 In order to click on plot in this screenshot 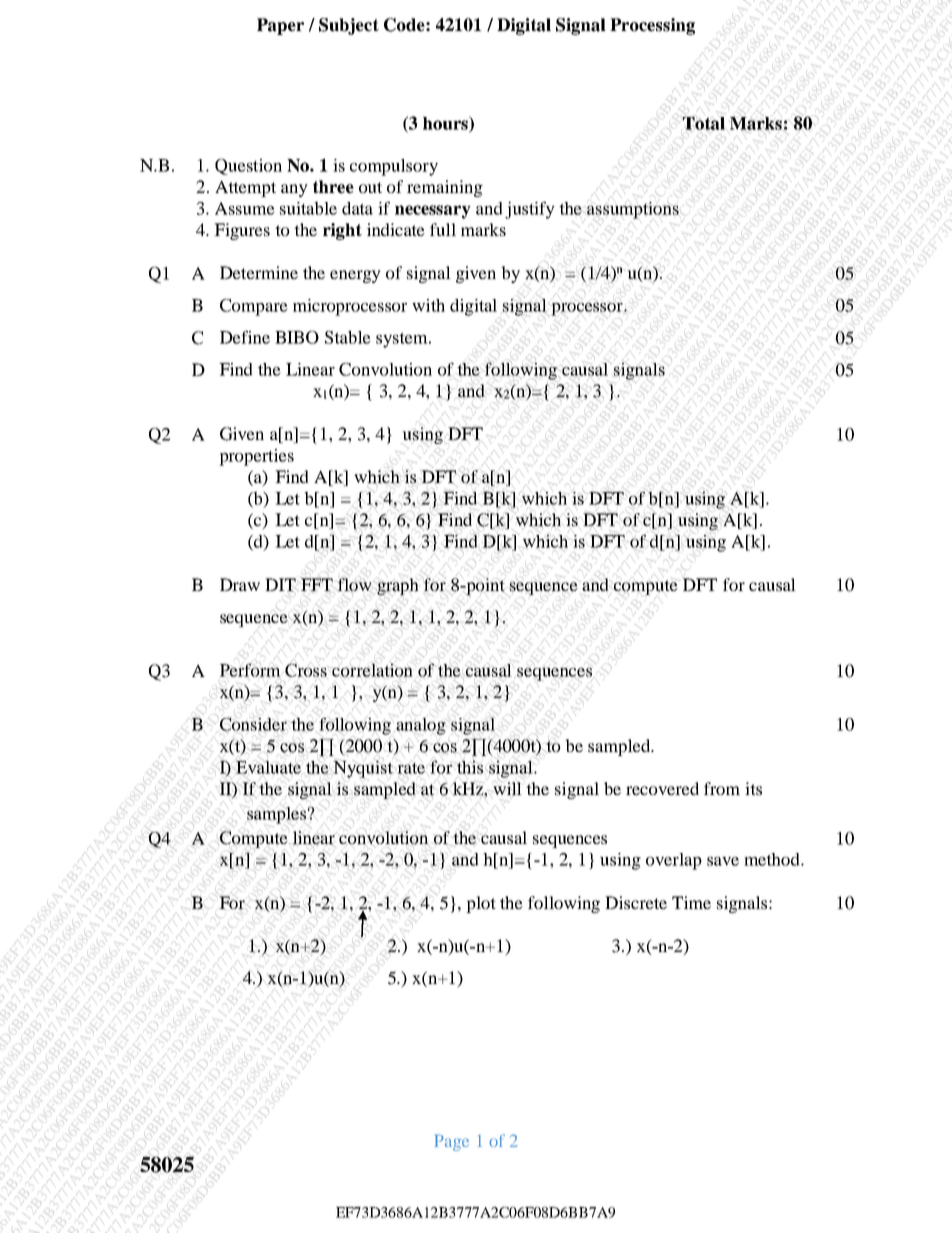, I will do `click(481, 904)`.
